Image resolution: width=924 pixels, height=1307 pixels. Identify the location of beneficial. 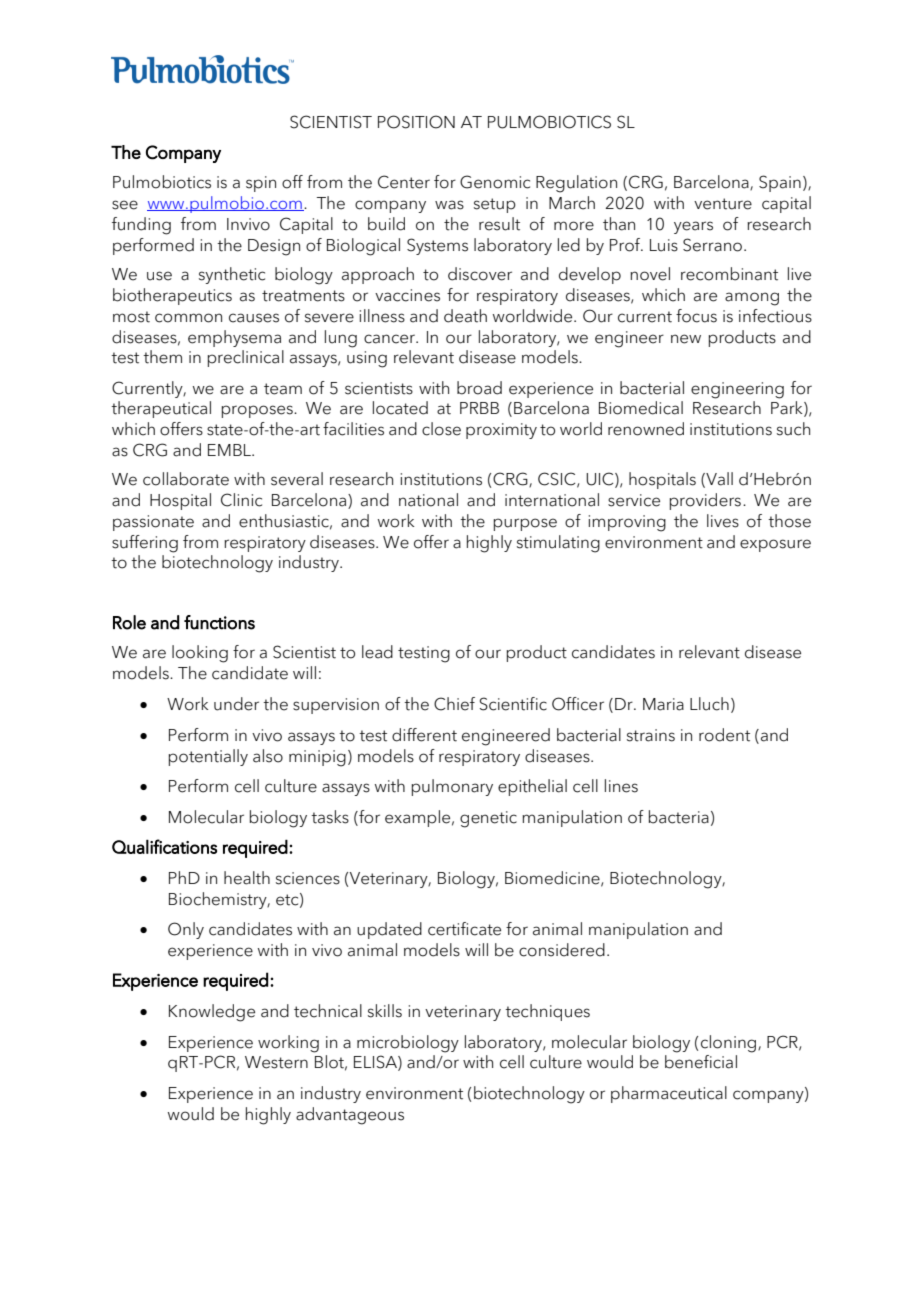
(701, 1062).
